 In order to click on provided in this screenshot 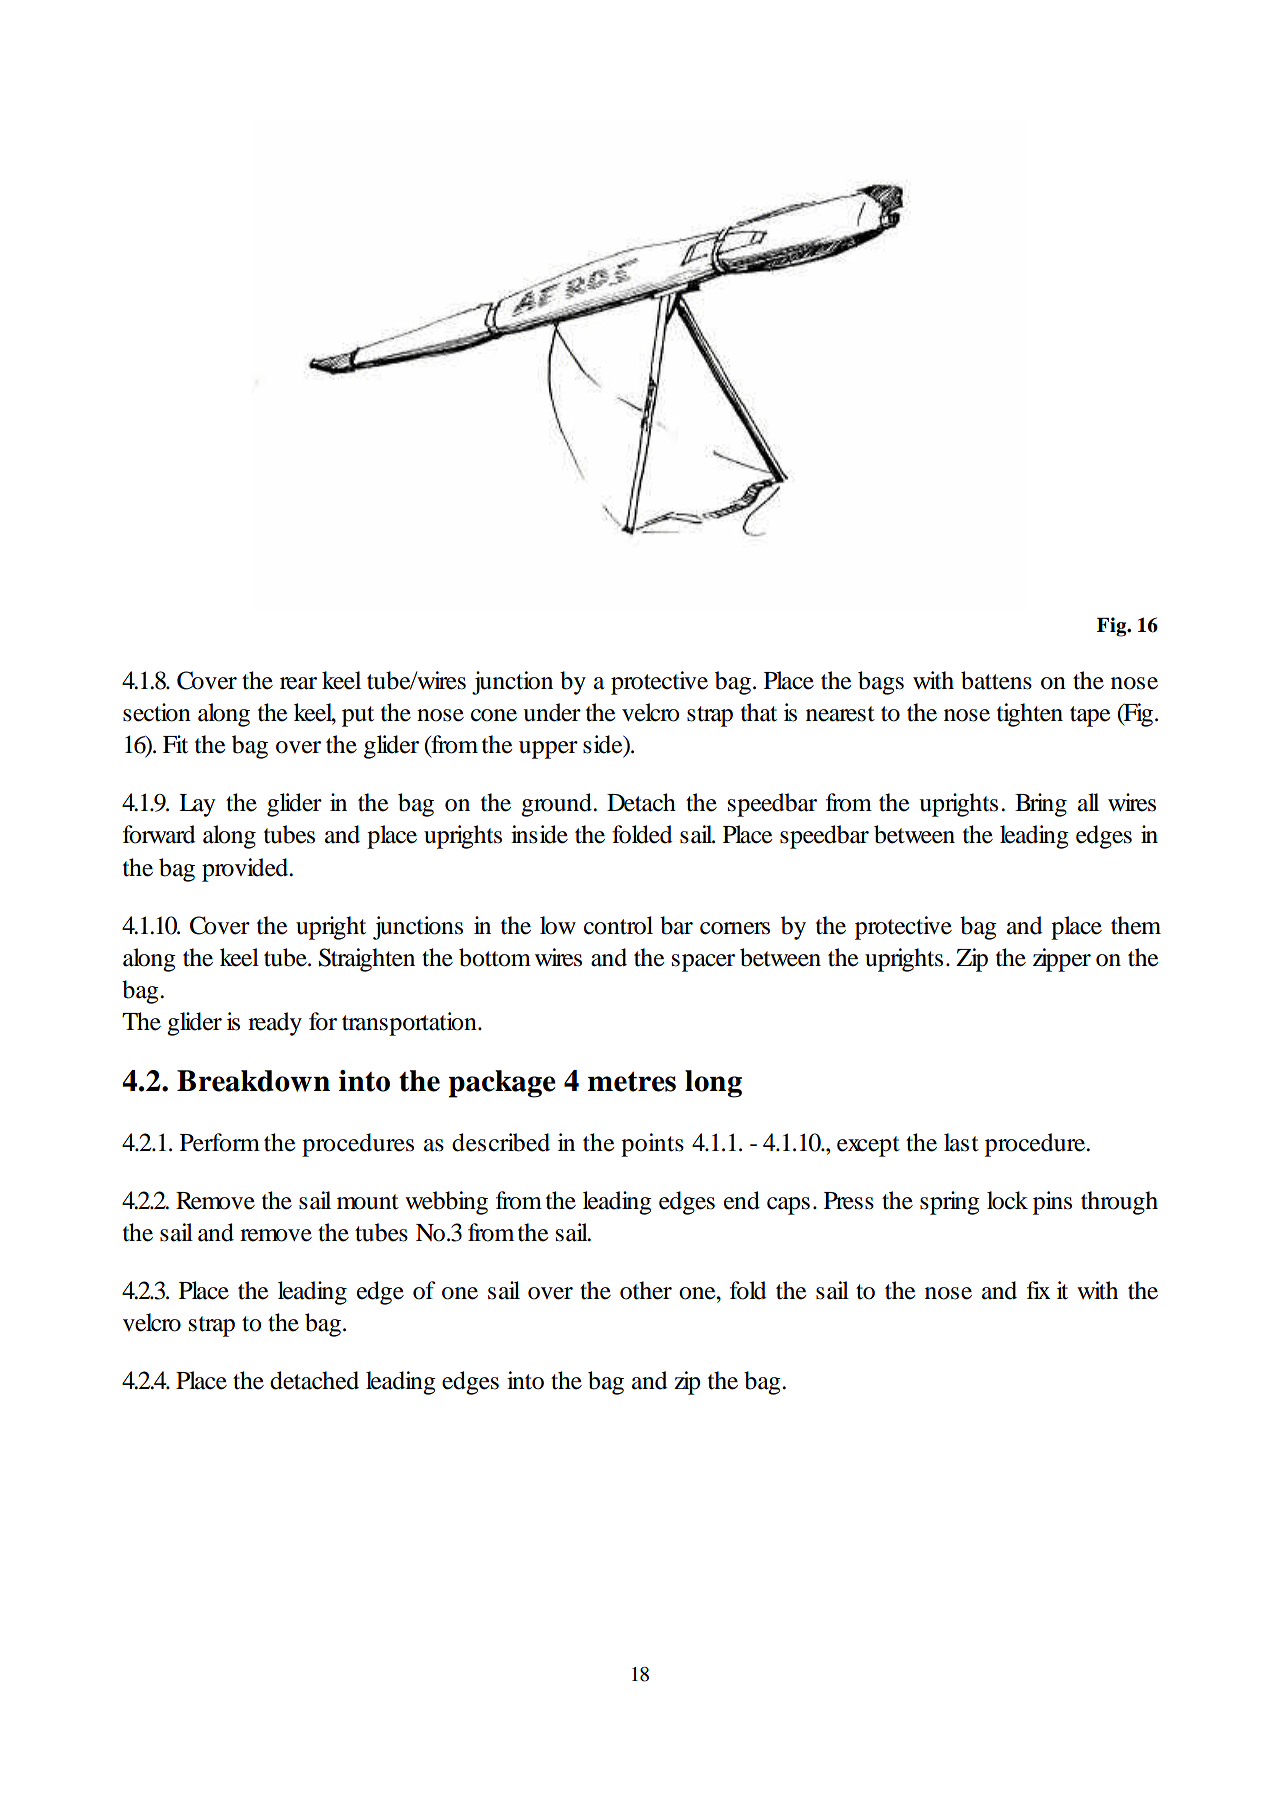, I will do `click(246, 870)`.
